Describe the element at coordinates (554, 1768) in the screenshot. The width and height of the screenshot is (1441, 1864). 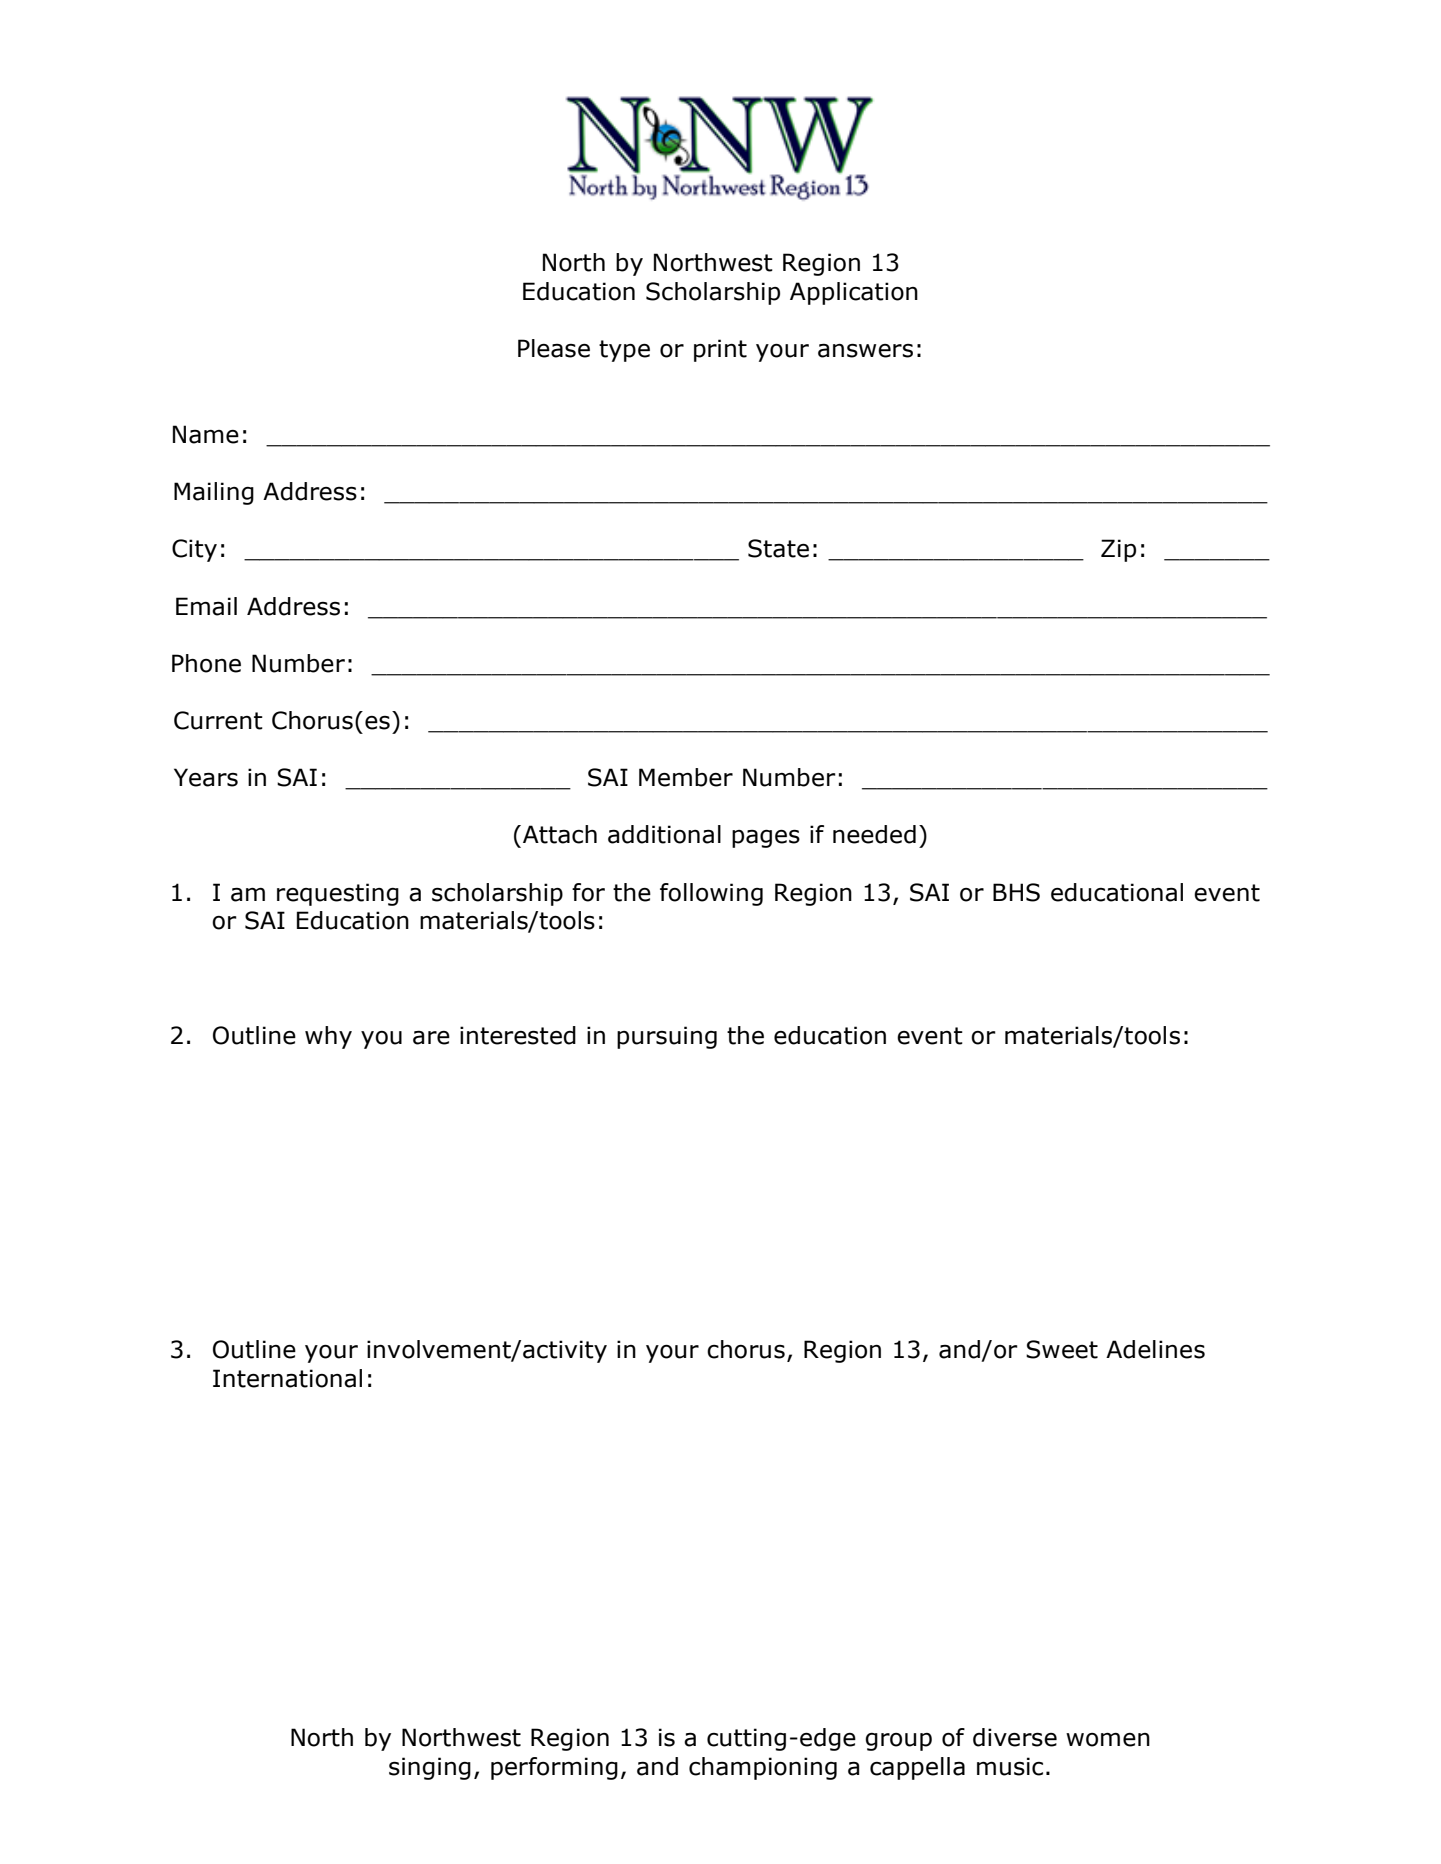
I see `performing` at that location.
